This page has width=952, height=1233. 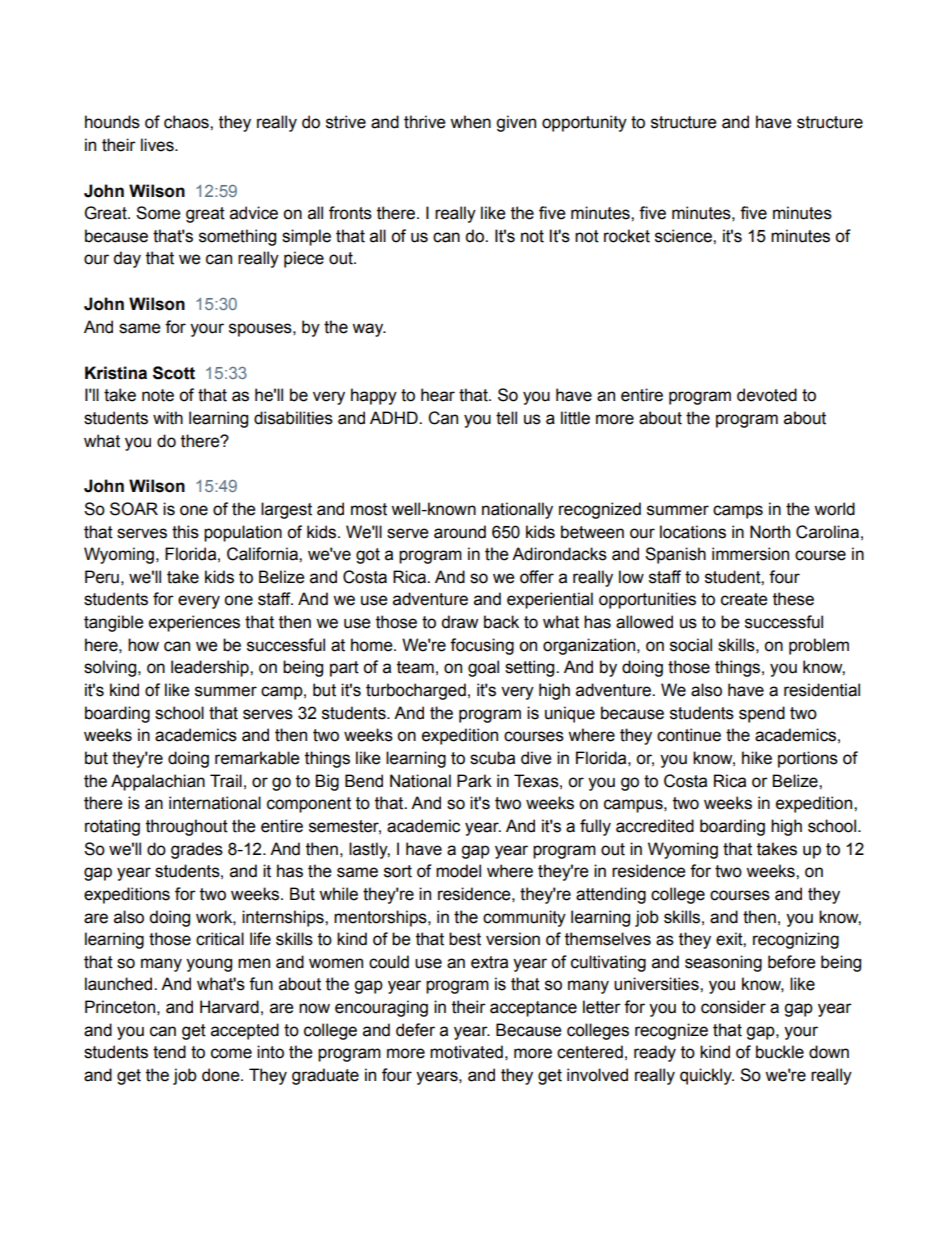 What do you see at coordinates (158, 782) in the page?
I see `Appalachian` at bounding box center [158, 782].
